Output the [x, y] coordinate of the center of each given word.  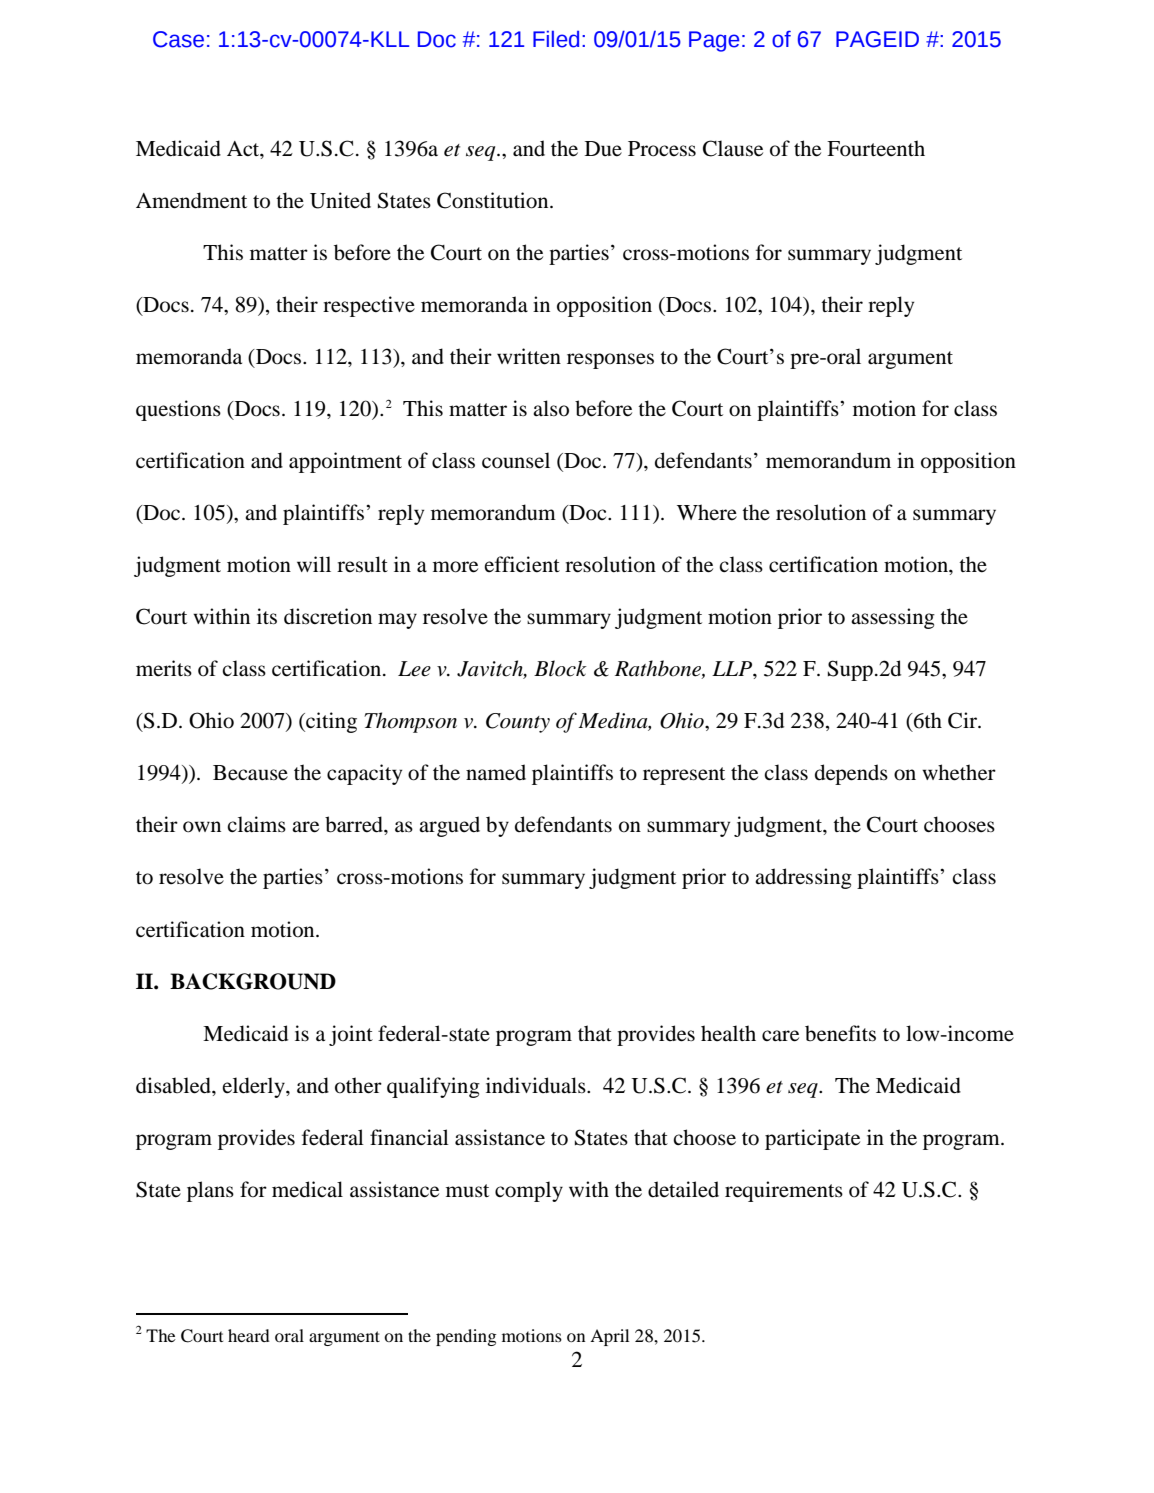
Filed [556, 39]
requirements [784, 1191]
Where [707, 512]
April [610, 1337]
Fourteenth [876, 148]
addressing [803, 878]
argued [449, 826]
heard [249, 1335]
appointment [345, 462]
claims [256, 824]
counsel [516, 460]
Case [178, 39]
